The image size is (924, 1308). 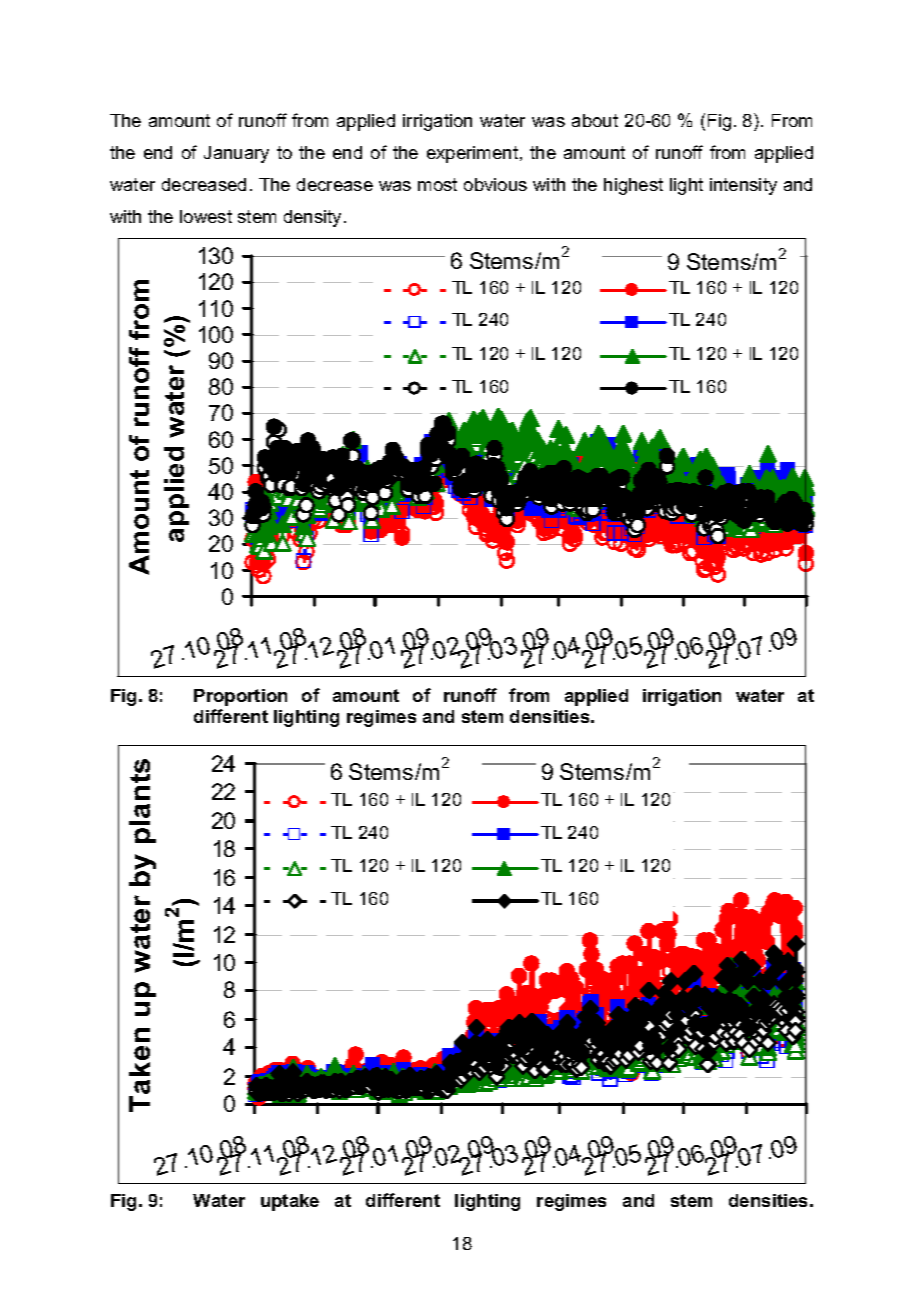 I want to click on most, so click(x=437, y=184).
